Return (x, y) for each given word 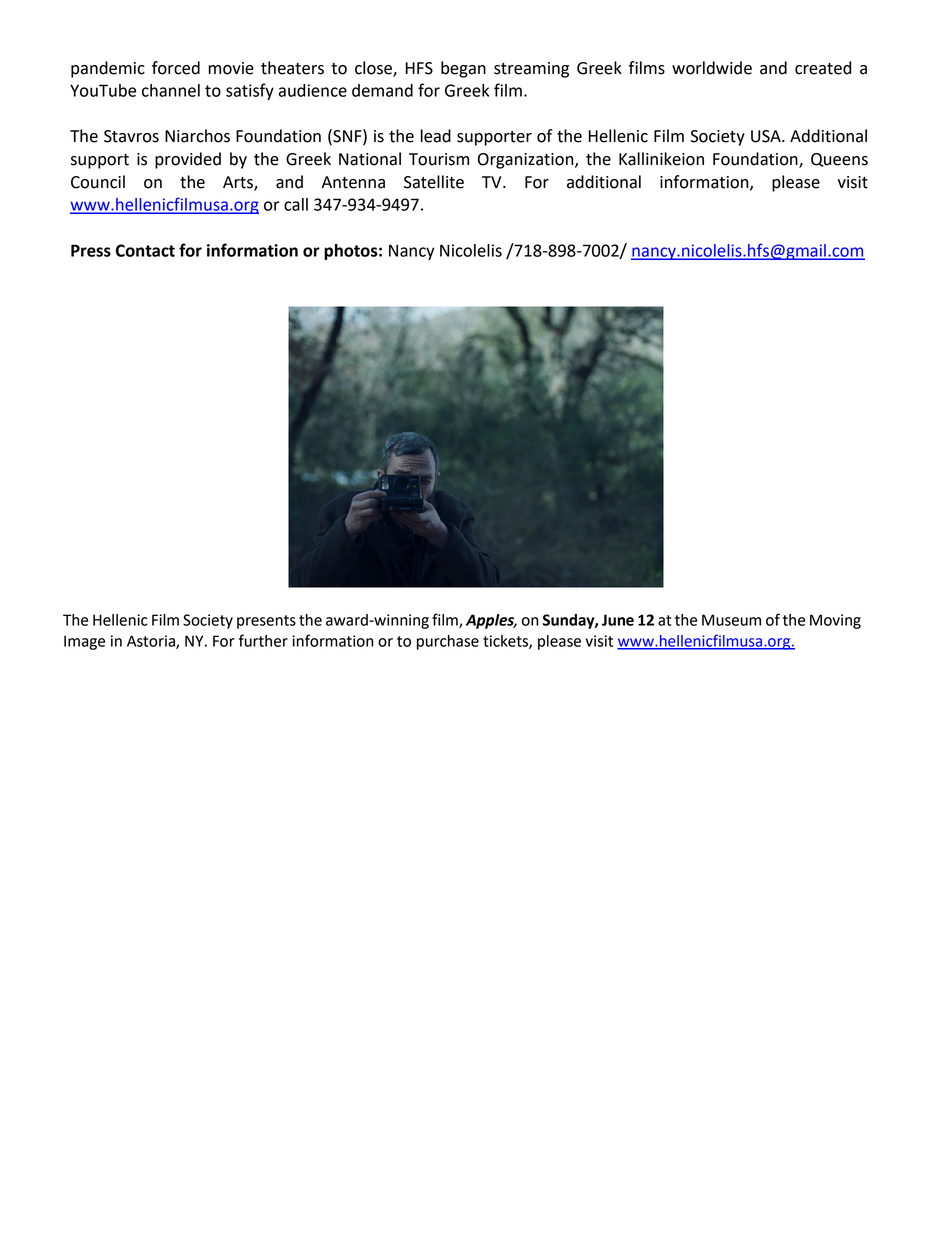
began (463, 69)
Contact (145, 250)
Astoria (152, 642)
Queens (839, 160)
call (296, 204)
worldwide (712, 68)
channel (171, 90)
